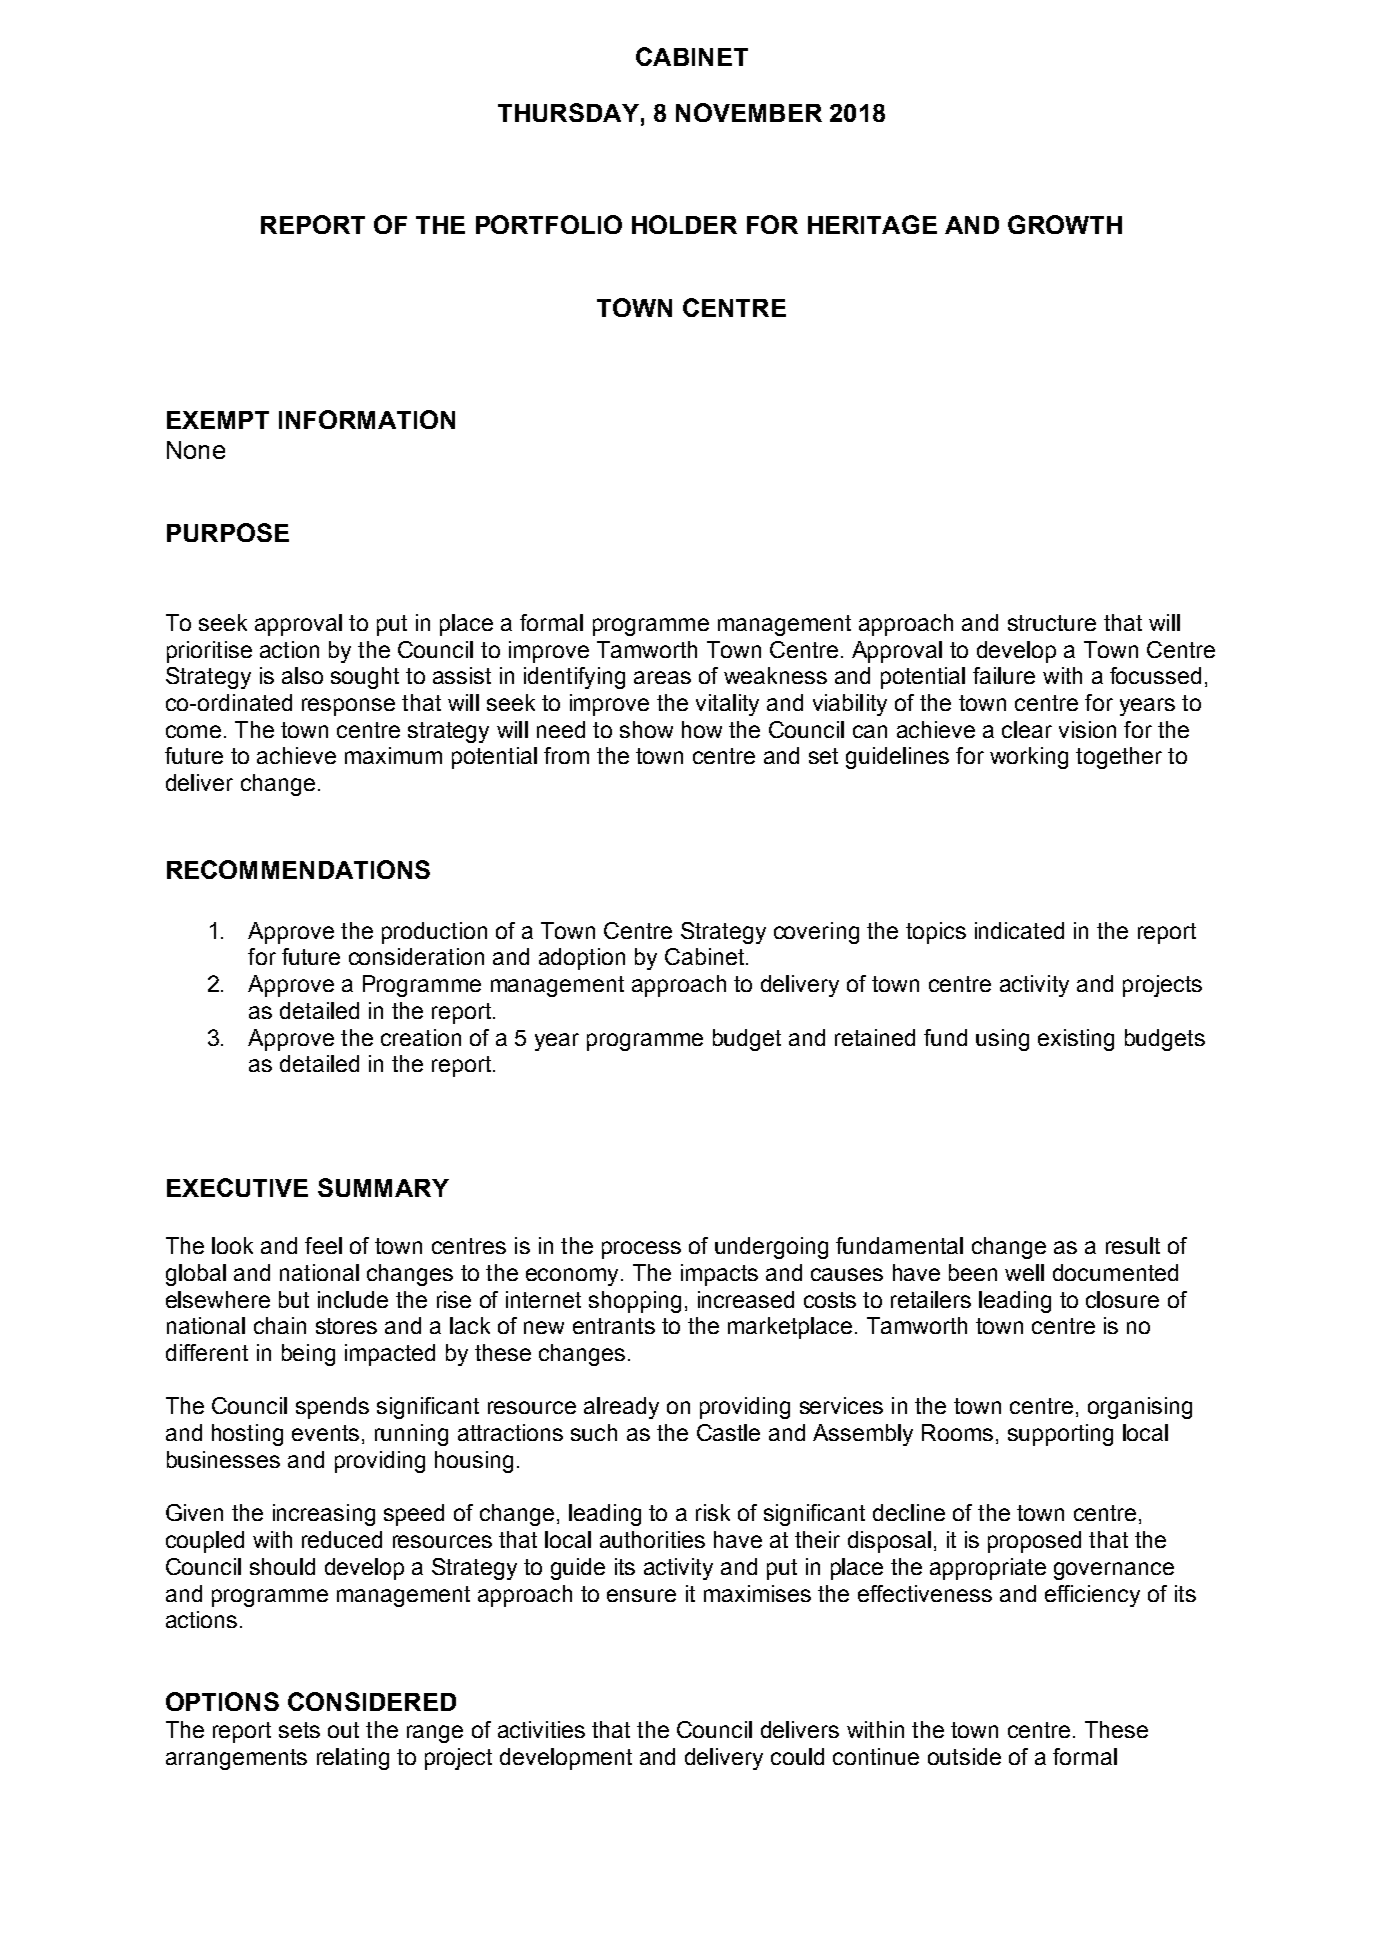 This image has width=1383, height=1957. Describe the element at coordinates (298, 869) in the image. I see `RECOMMENDATIONS` at that location.
